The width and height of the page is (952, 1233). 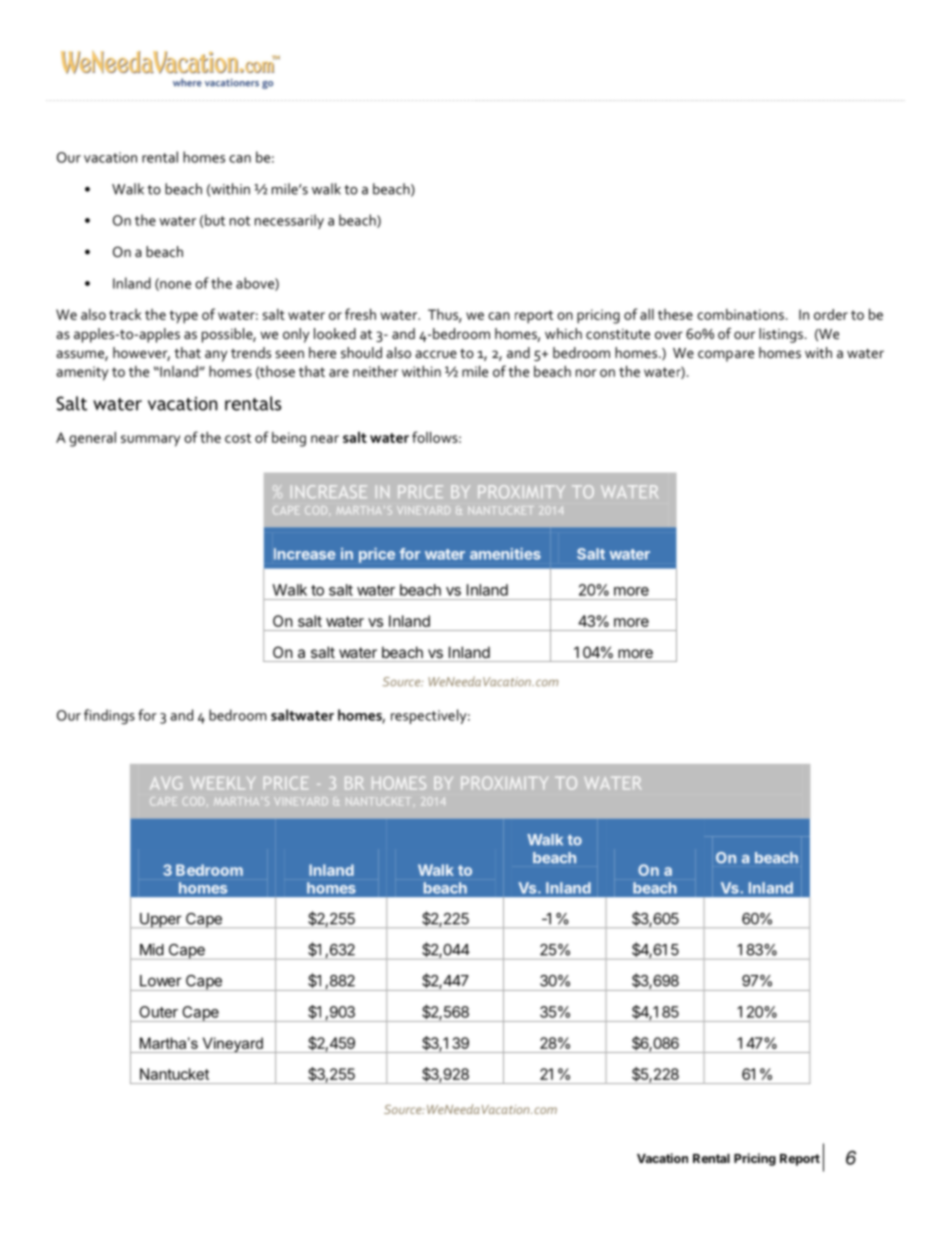 What do you see at coordinates (158, 1012) in the page?
I see `Outer` at bounding box center [158, 1012].
